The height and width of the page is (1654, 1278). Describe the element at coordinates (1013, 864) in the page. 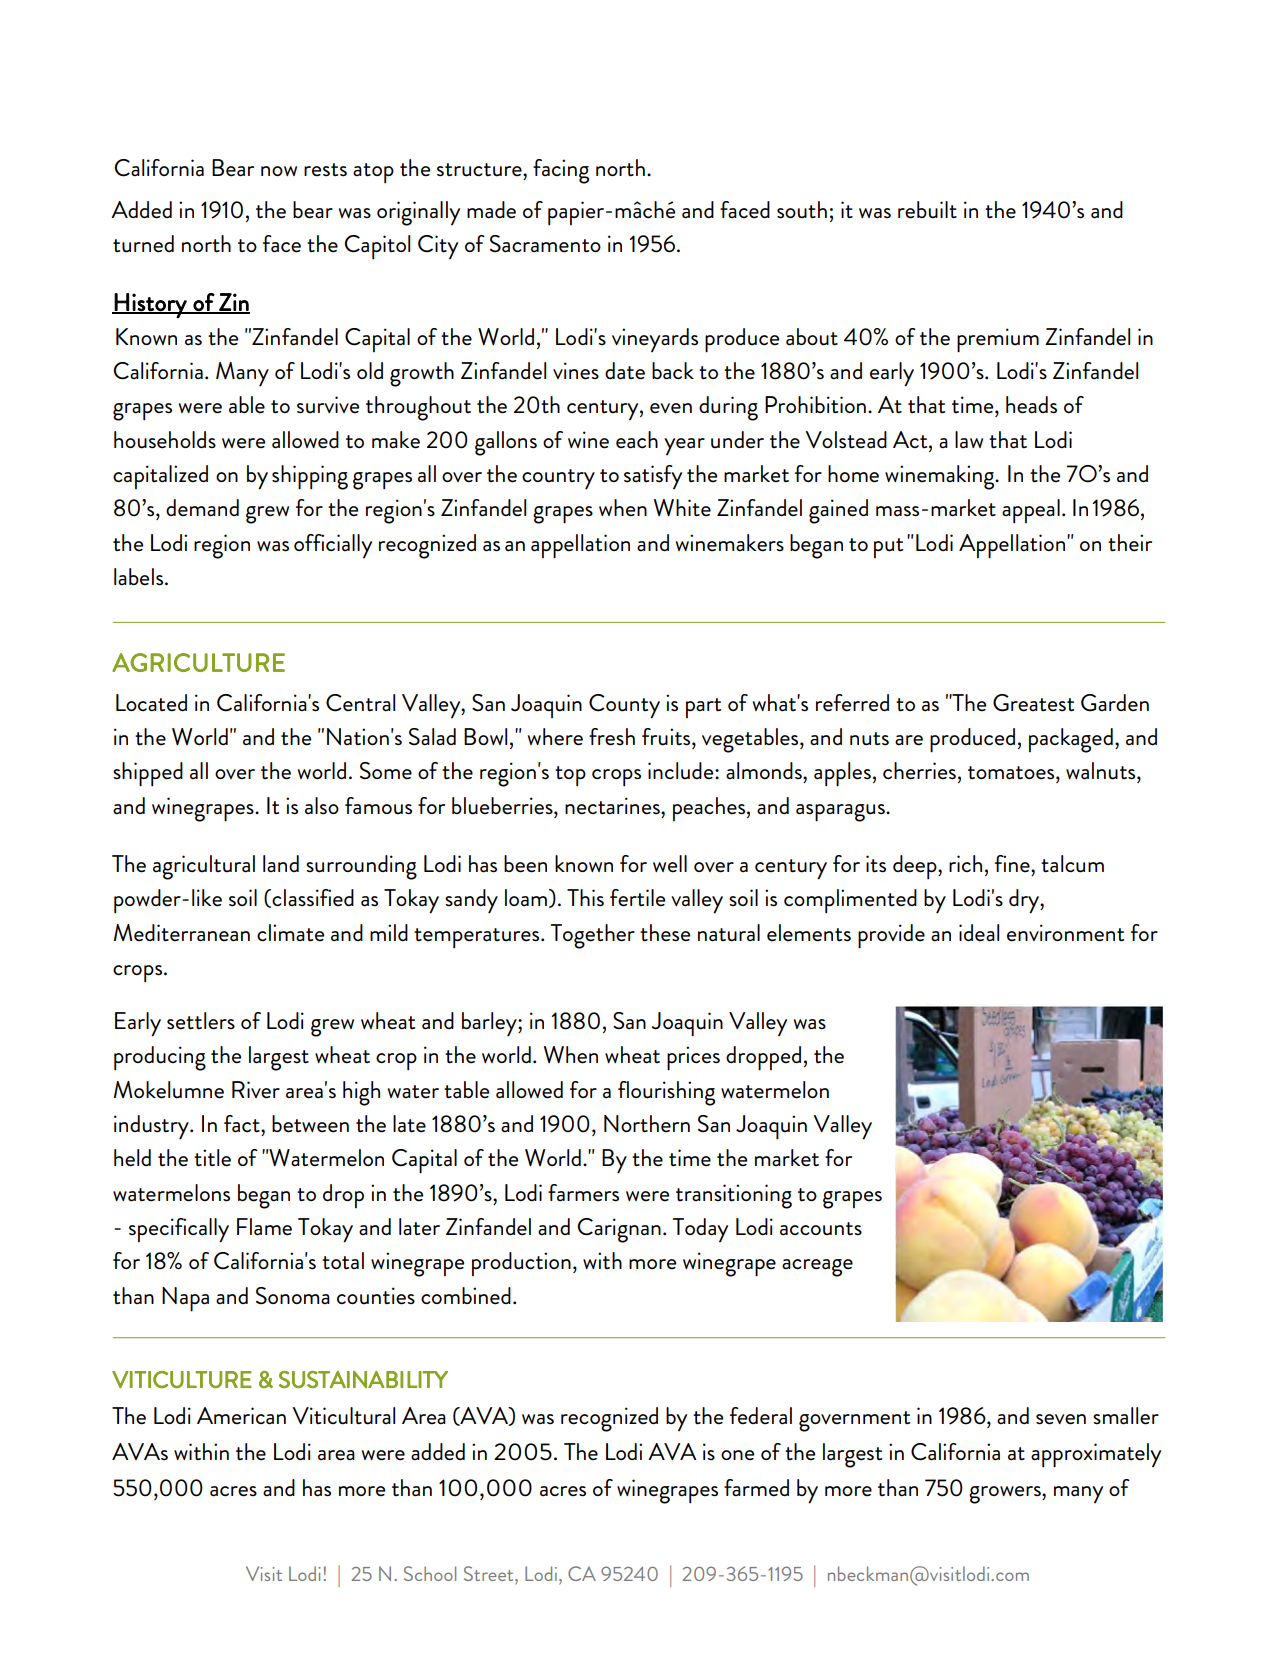

I see `fine` at that location.
